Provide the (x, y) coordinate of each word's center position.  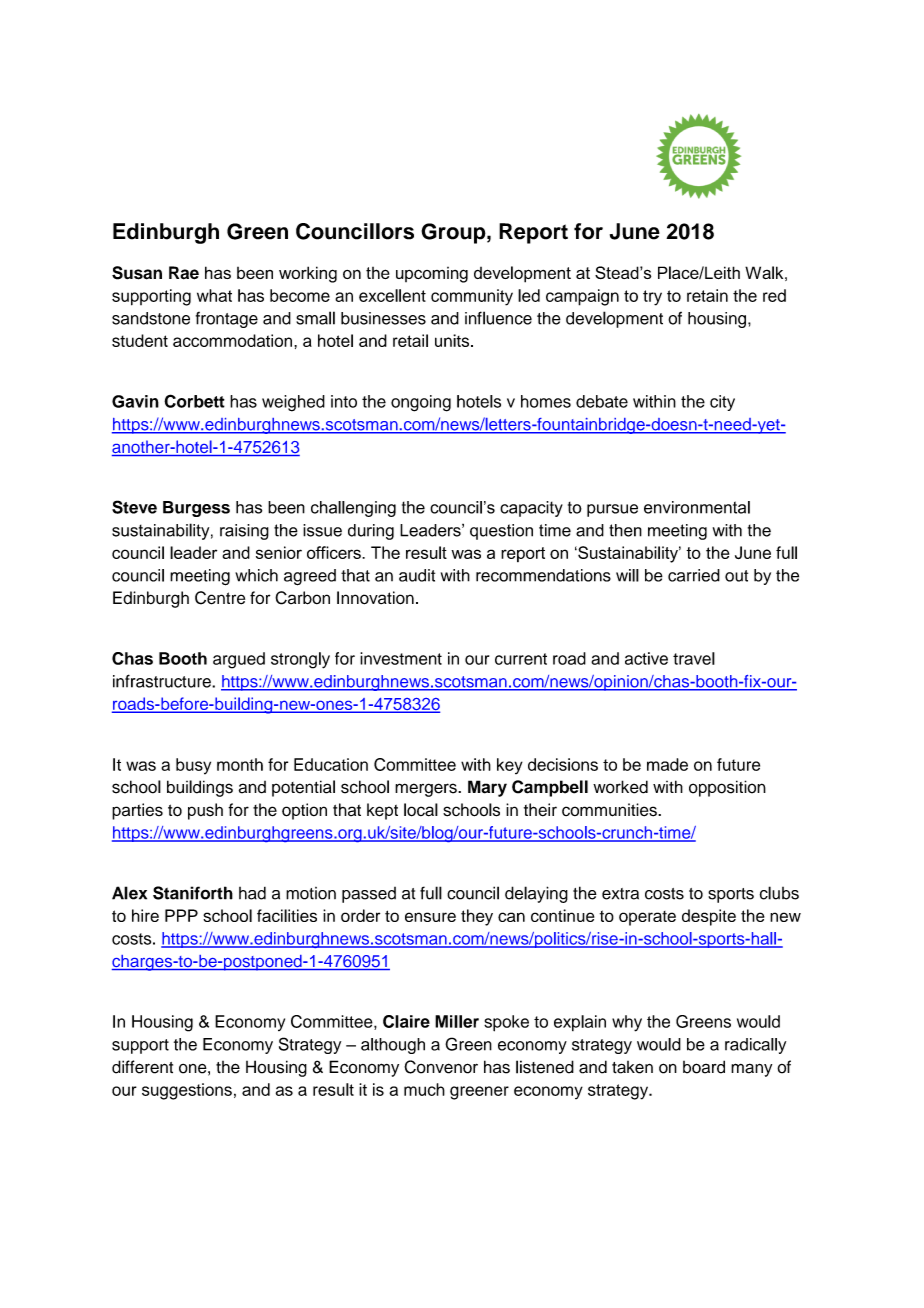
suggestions (187, 1091)
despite (709, 917)
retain (707, 295)
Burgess (196, 509)
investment (401, 658)
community (472, 297)
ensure (430, 917)
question (501, 532)
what (214, 295)
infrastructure (163, 681)
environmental (697, 507)
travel (694, 658)
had (252, 893)
